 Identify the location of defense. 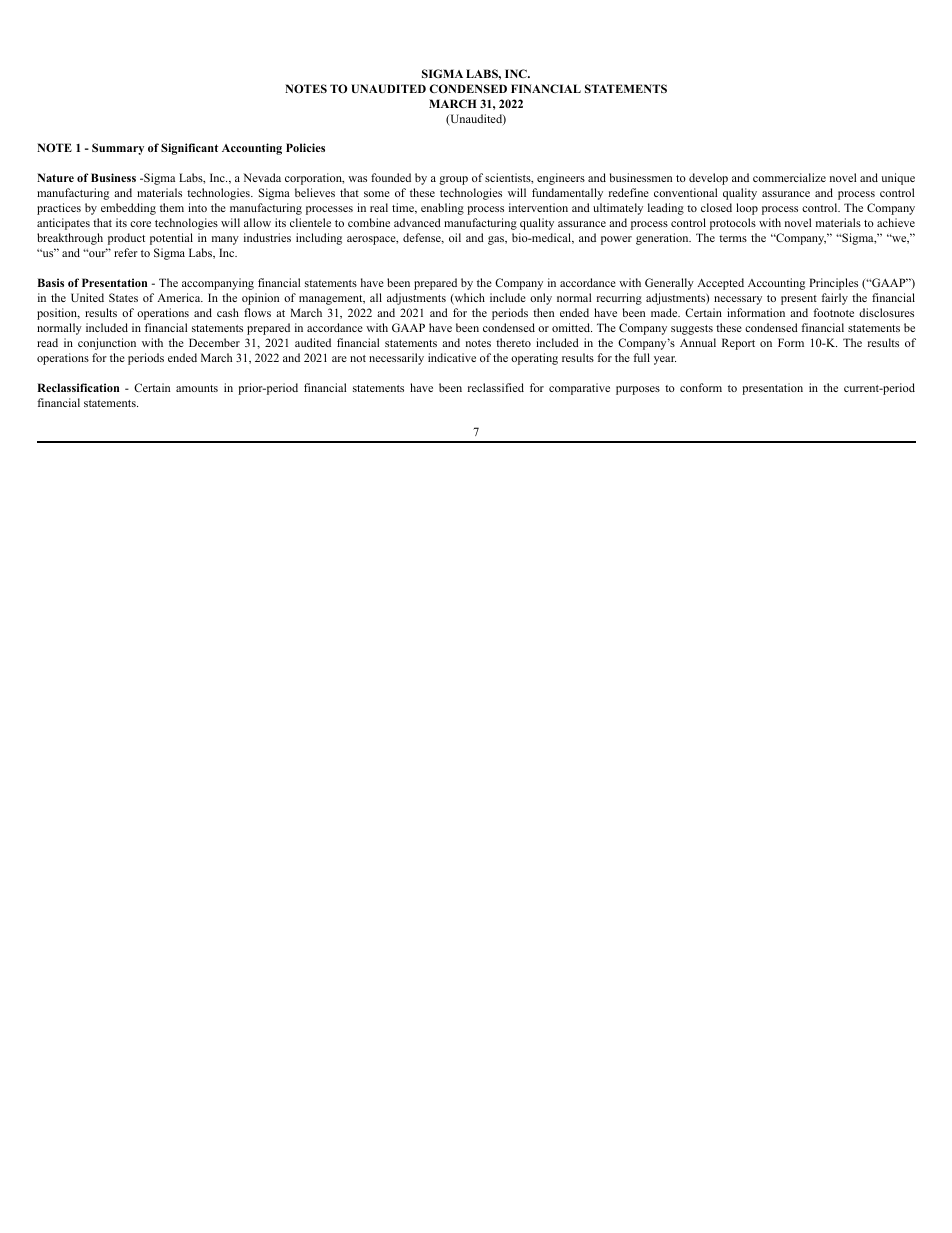
(423, 238).
